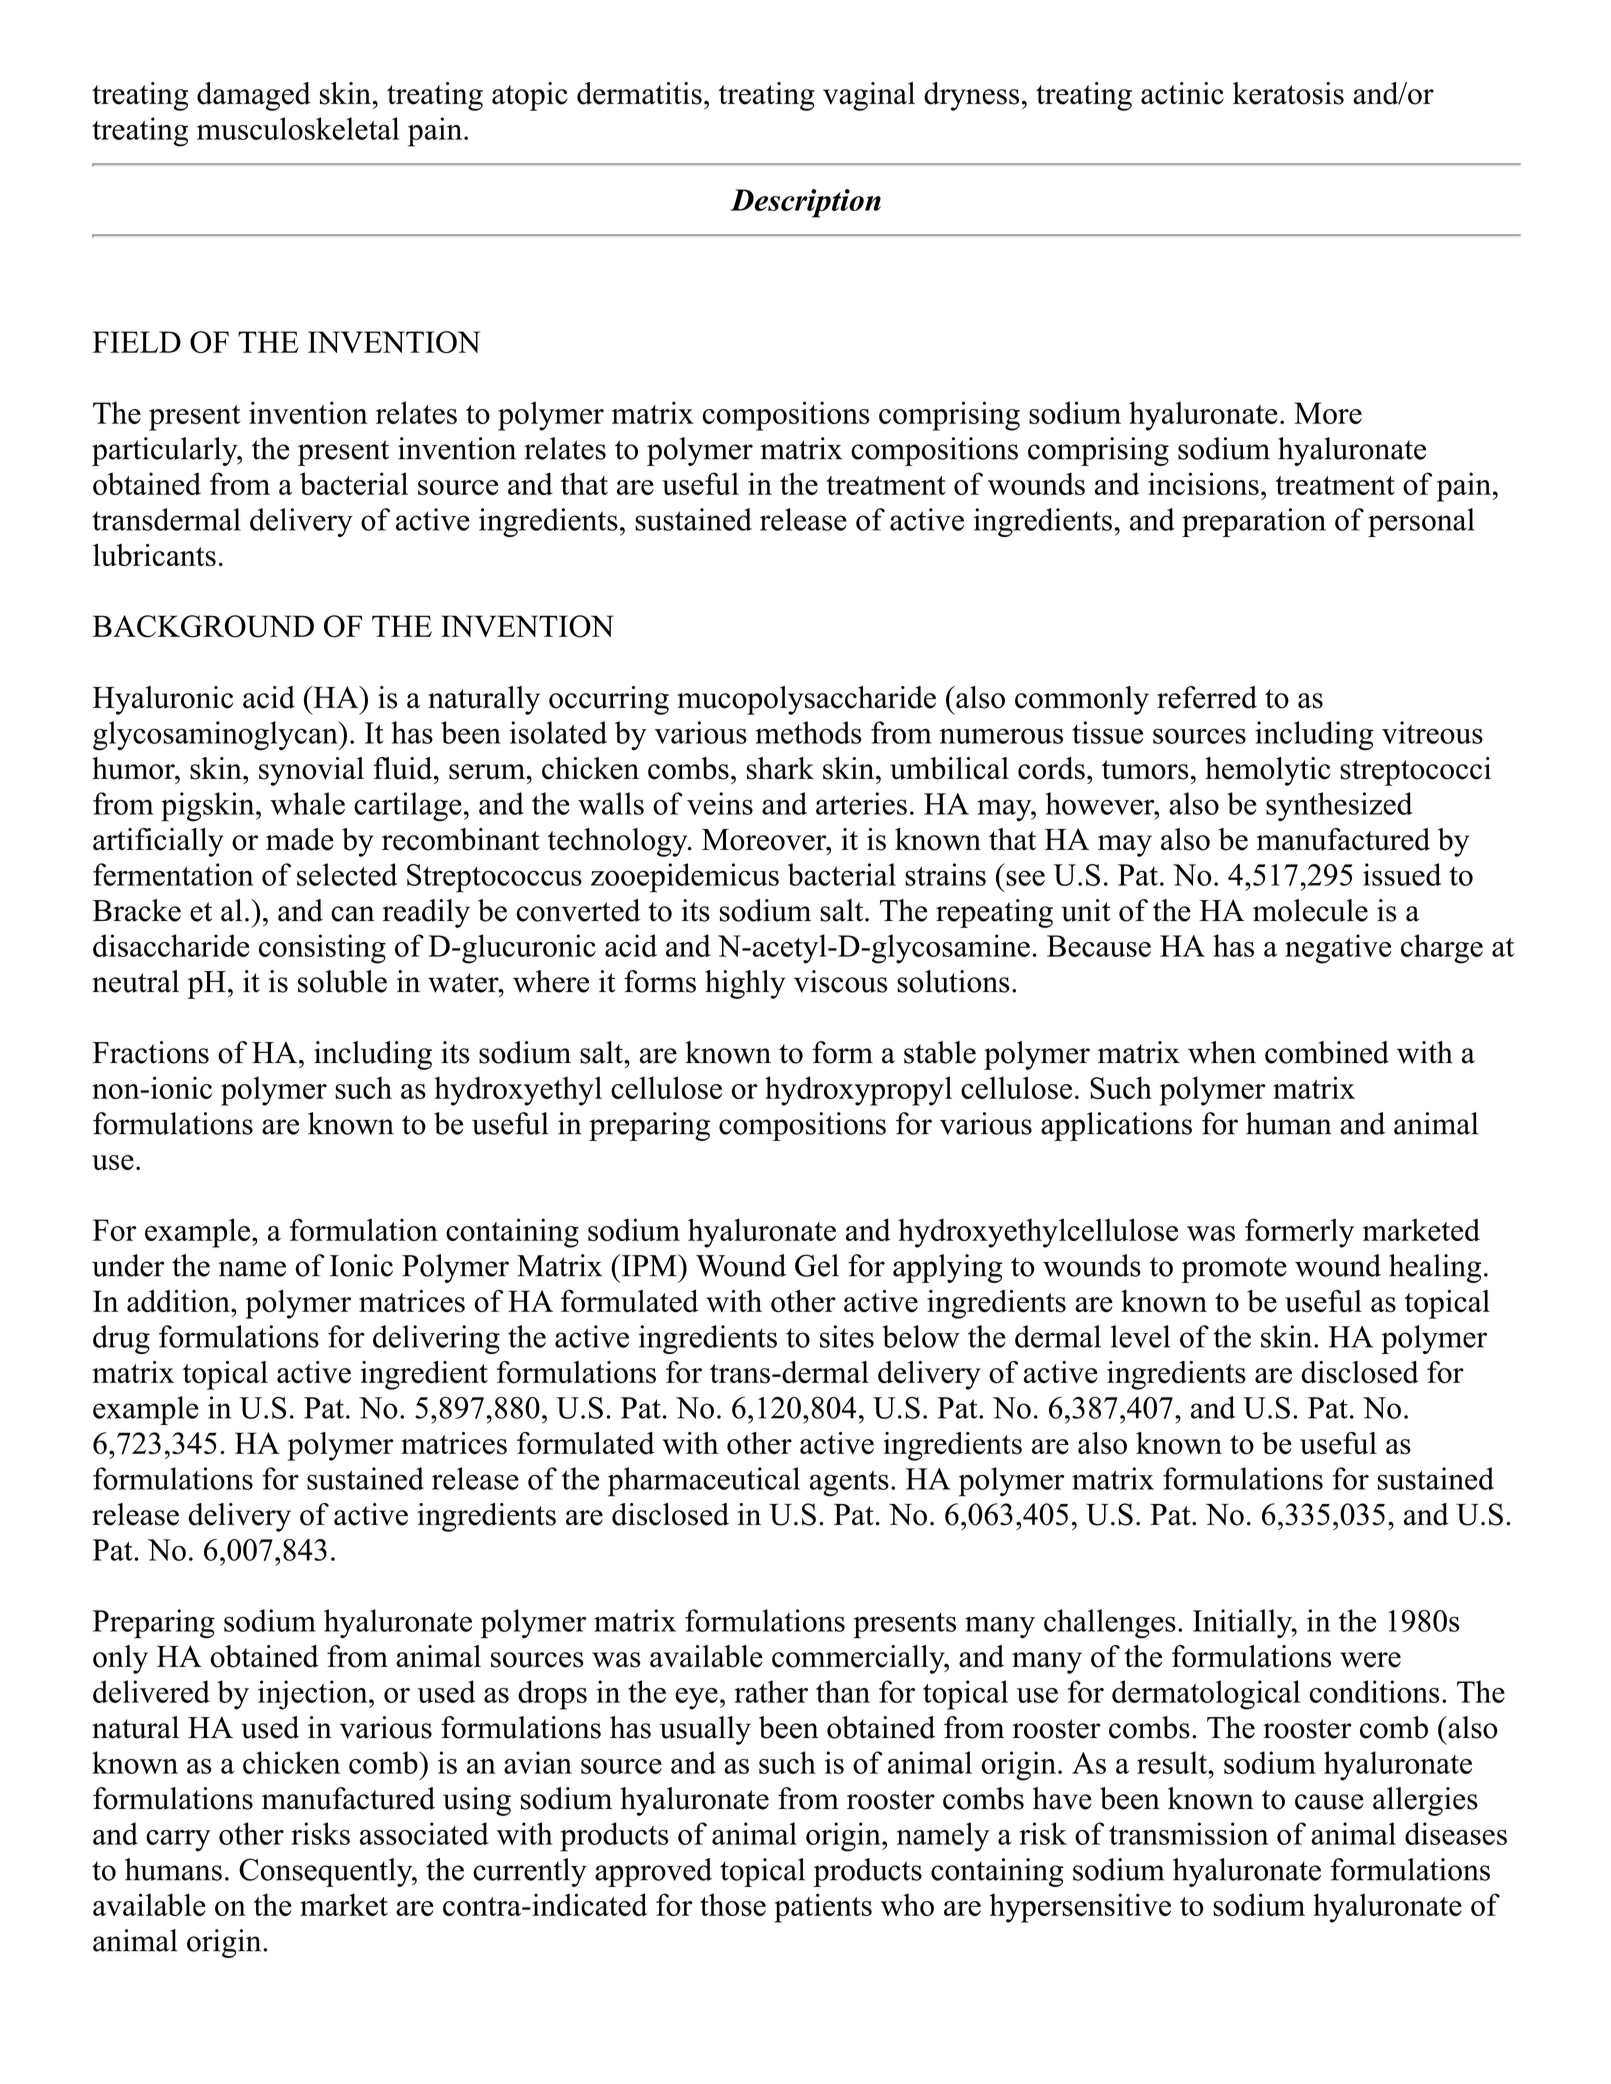 This page has height=2084, width=1611. What do you see at coordinates (745, 984) in the page?
I see `highly` at bounding box center [745, 984].
